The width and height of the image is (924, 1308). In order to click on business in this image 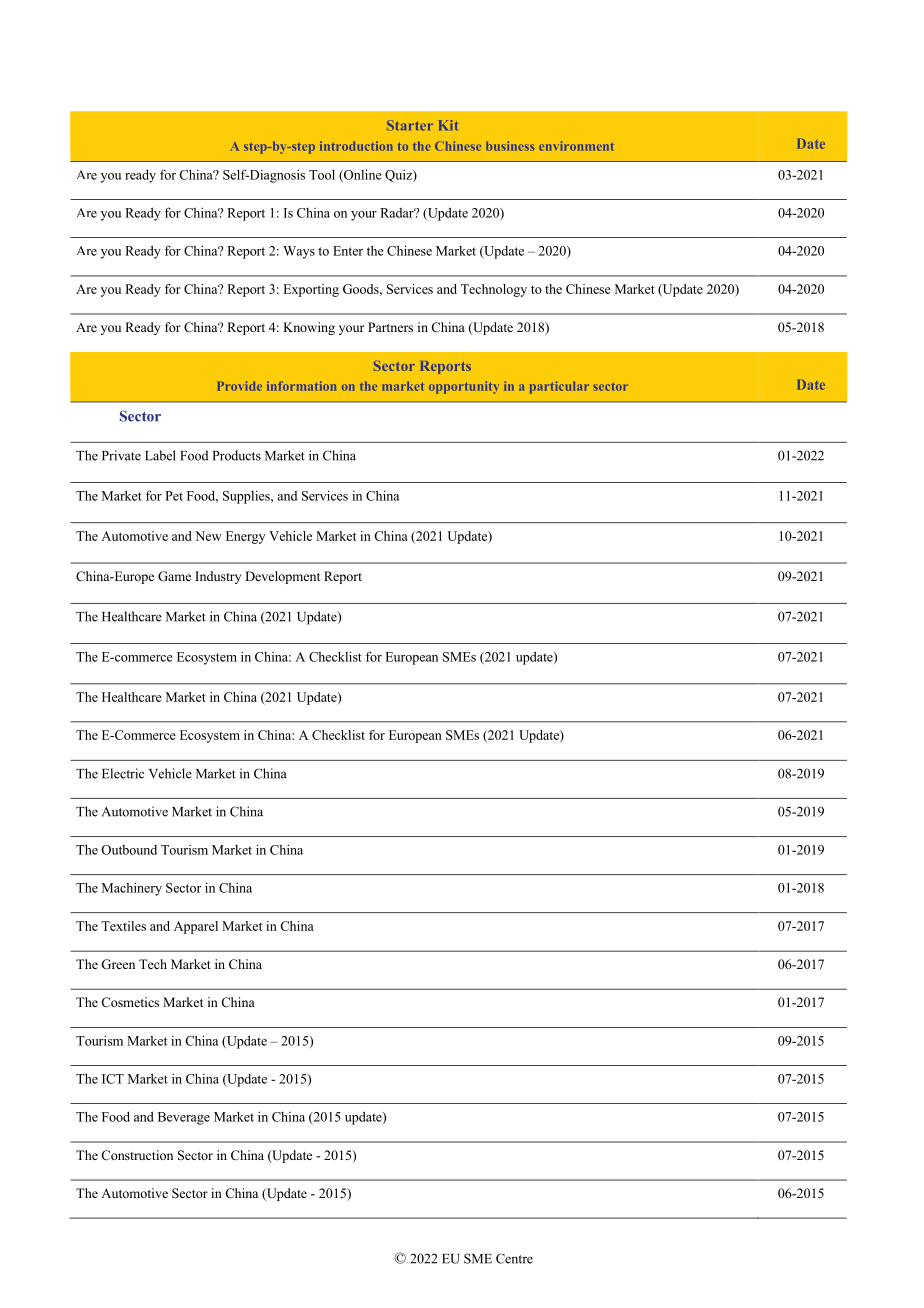, I will do `click(510, 146)`.
